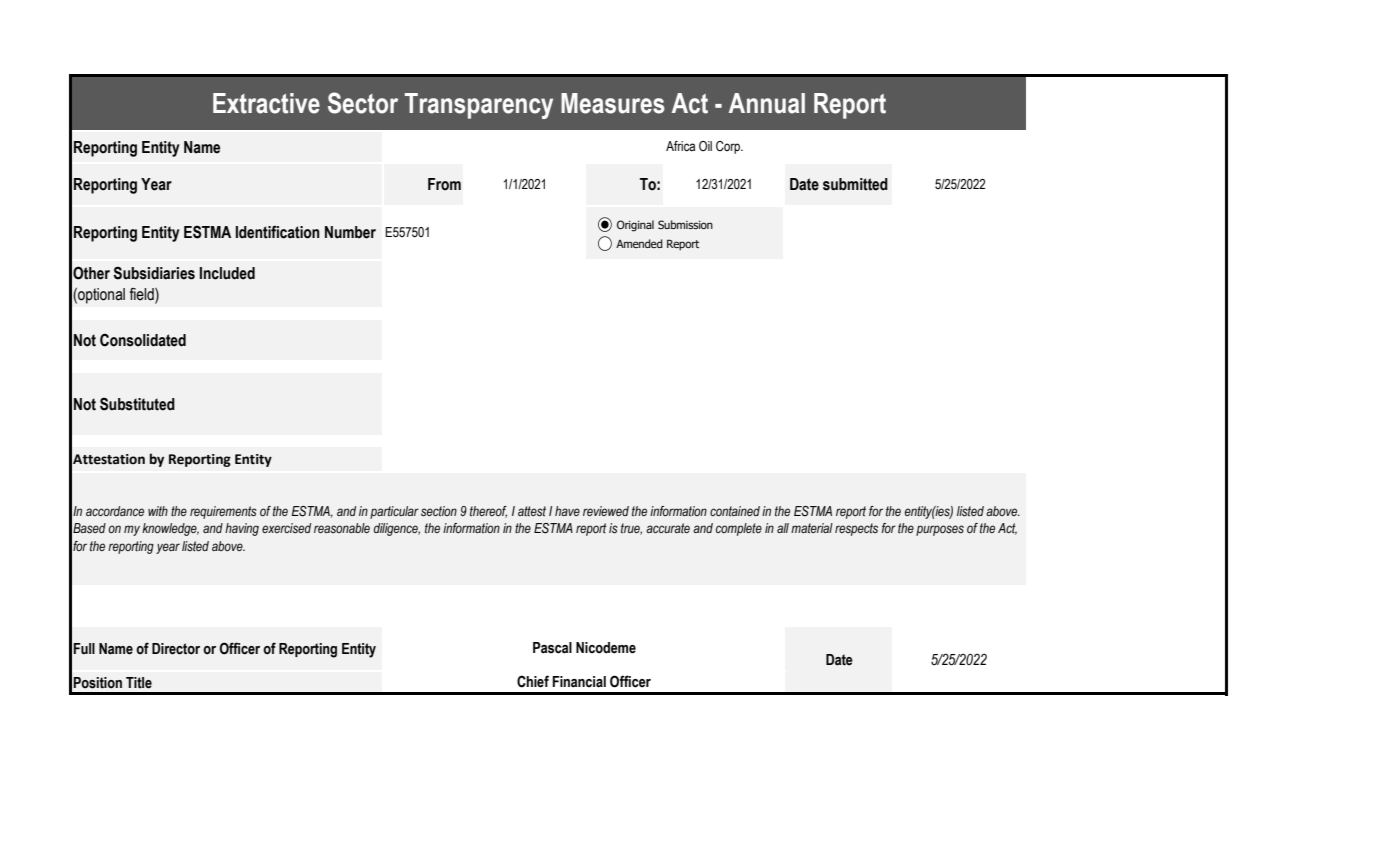 The width and height of the screenshot is (1400, 850). What do you see at coordinates (479, 106) in the screenshot?
I see `Transparency` at bounding box center [479, 106].
